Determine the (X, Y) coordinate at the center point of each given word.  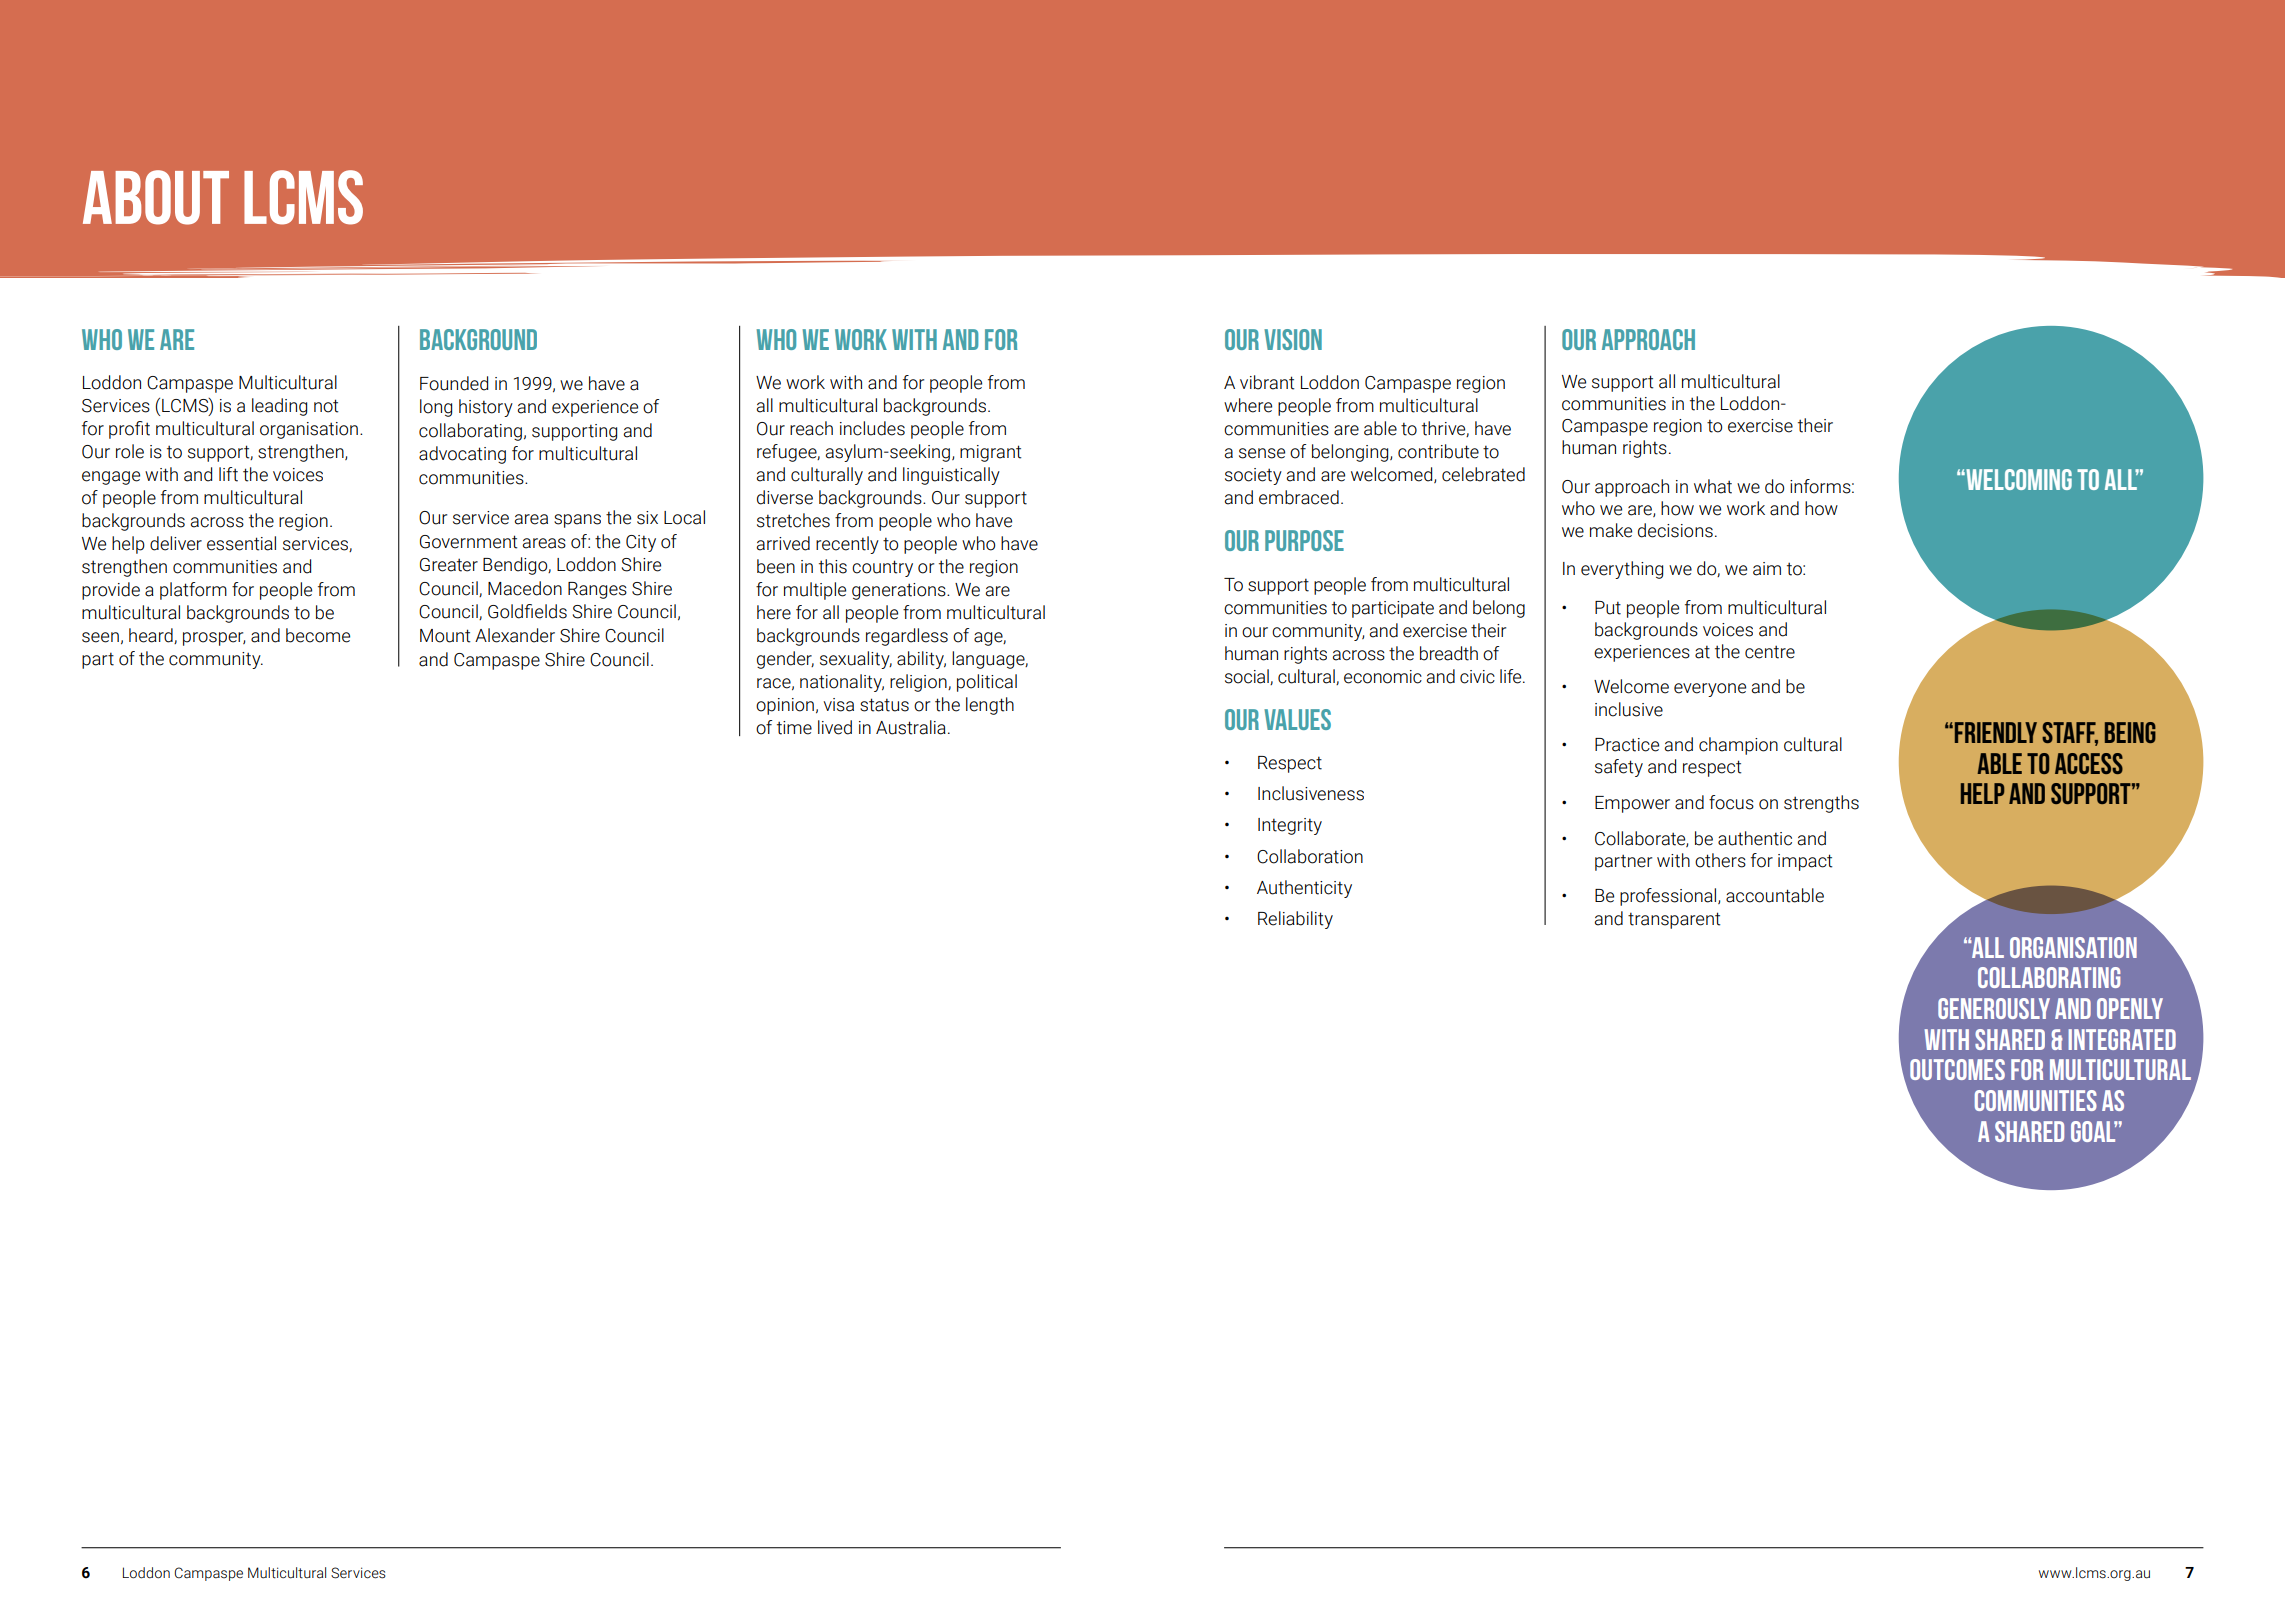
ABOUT (156, 197)
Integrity (1290, 826)
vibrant (1267, 382)
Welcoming (2018, 479)
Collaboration (1310, 856)
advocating (462, 455)
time (794, 728)
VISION (1293, 339)
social (1248, 677)
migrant (991, 453)
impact (1805, 862)
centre (1770, 652)
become (318, 635)
